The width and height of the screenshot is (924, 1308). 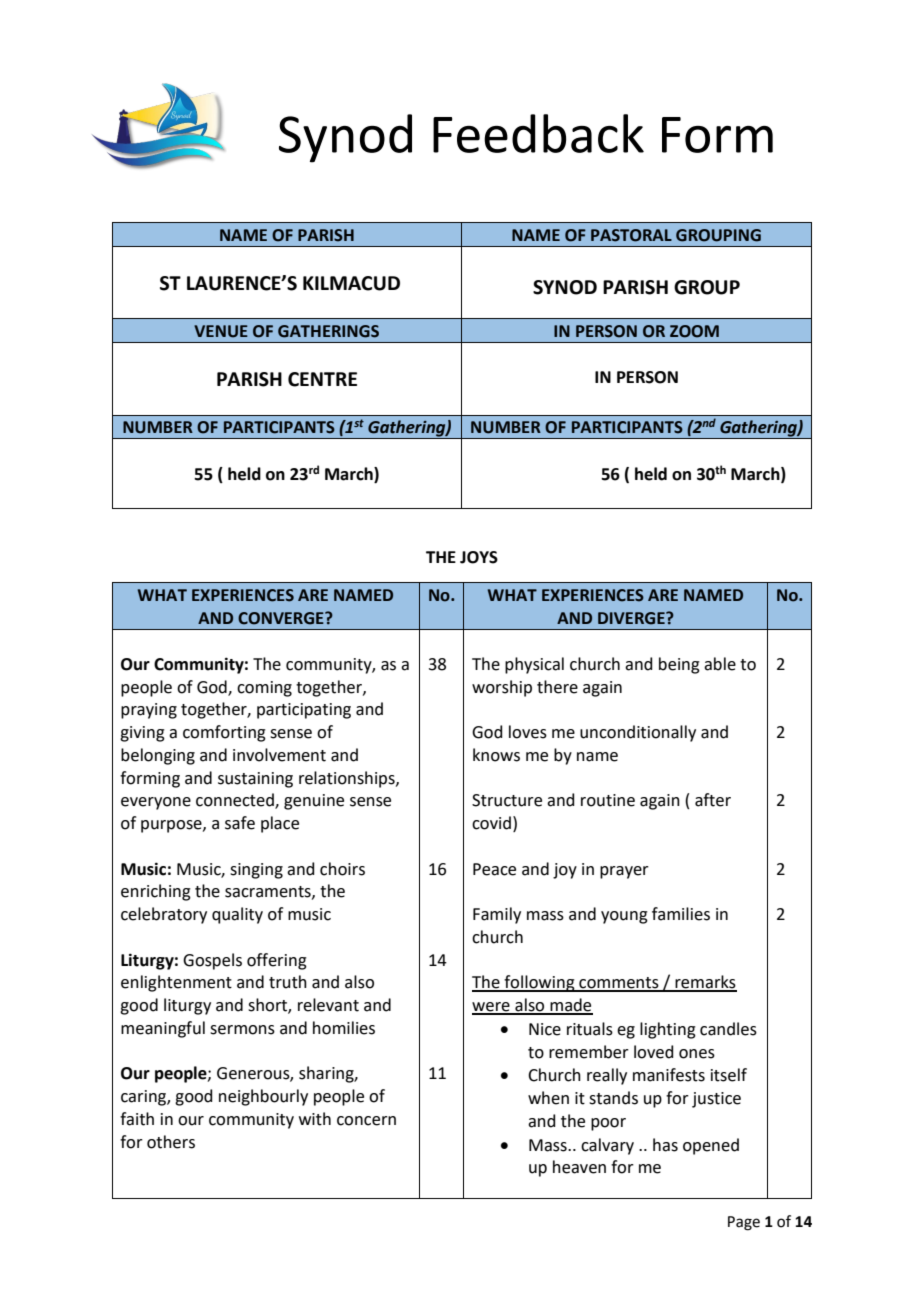 What do you see at coordinates (264, 689) in the screenshot?
I see `coming` at bounding box center [264, 689].
